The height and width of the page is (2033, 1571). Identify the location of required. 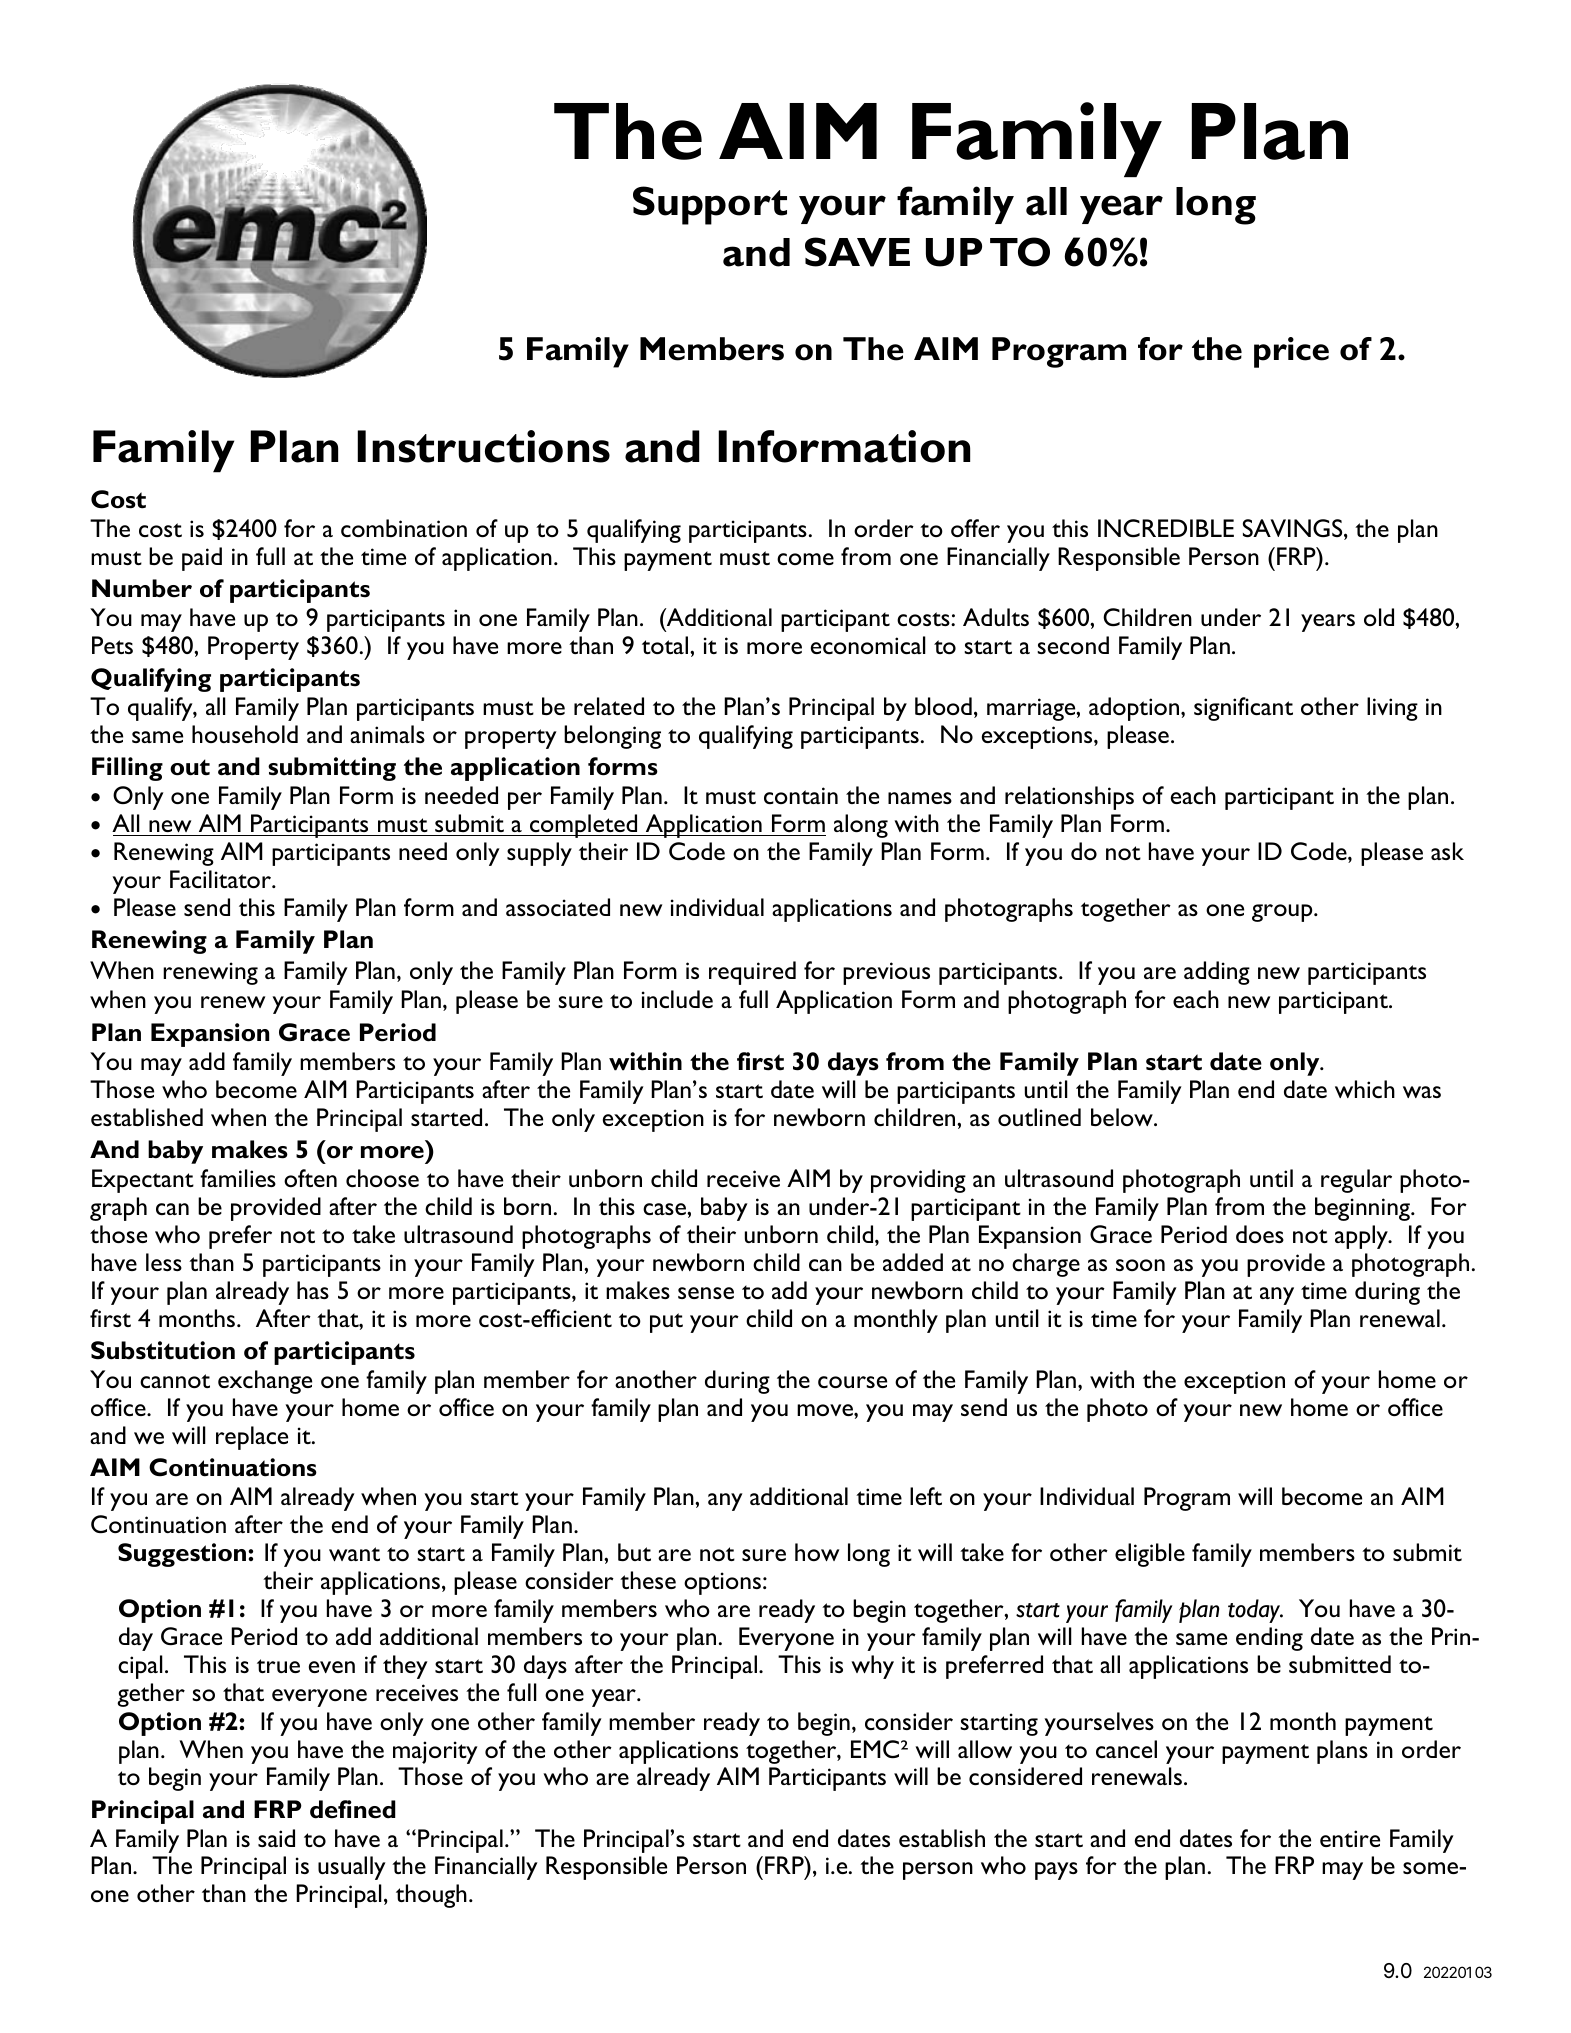
(752, 973).
